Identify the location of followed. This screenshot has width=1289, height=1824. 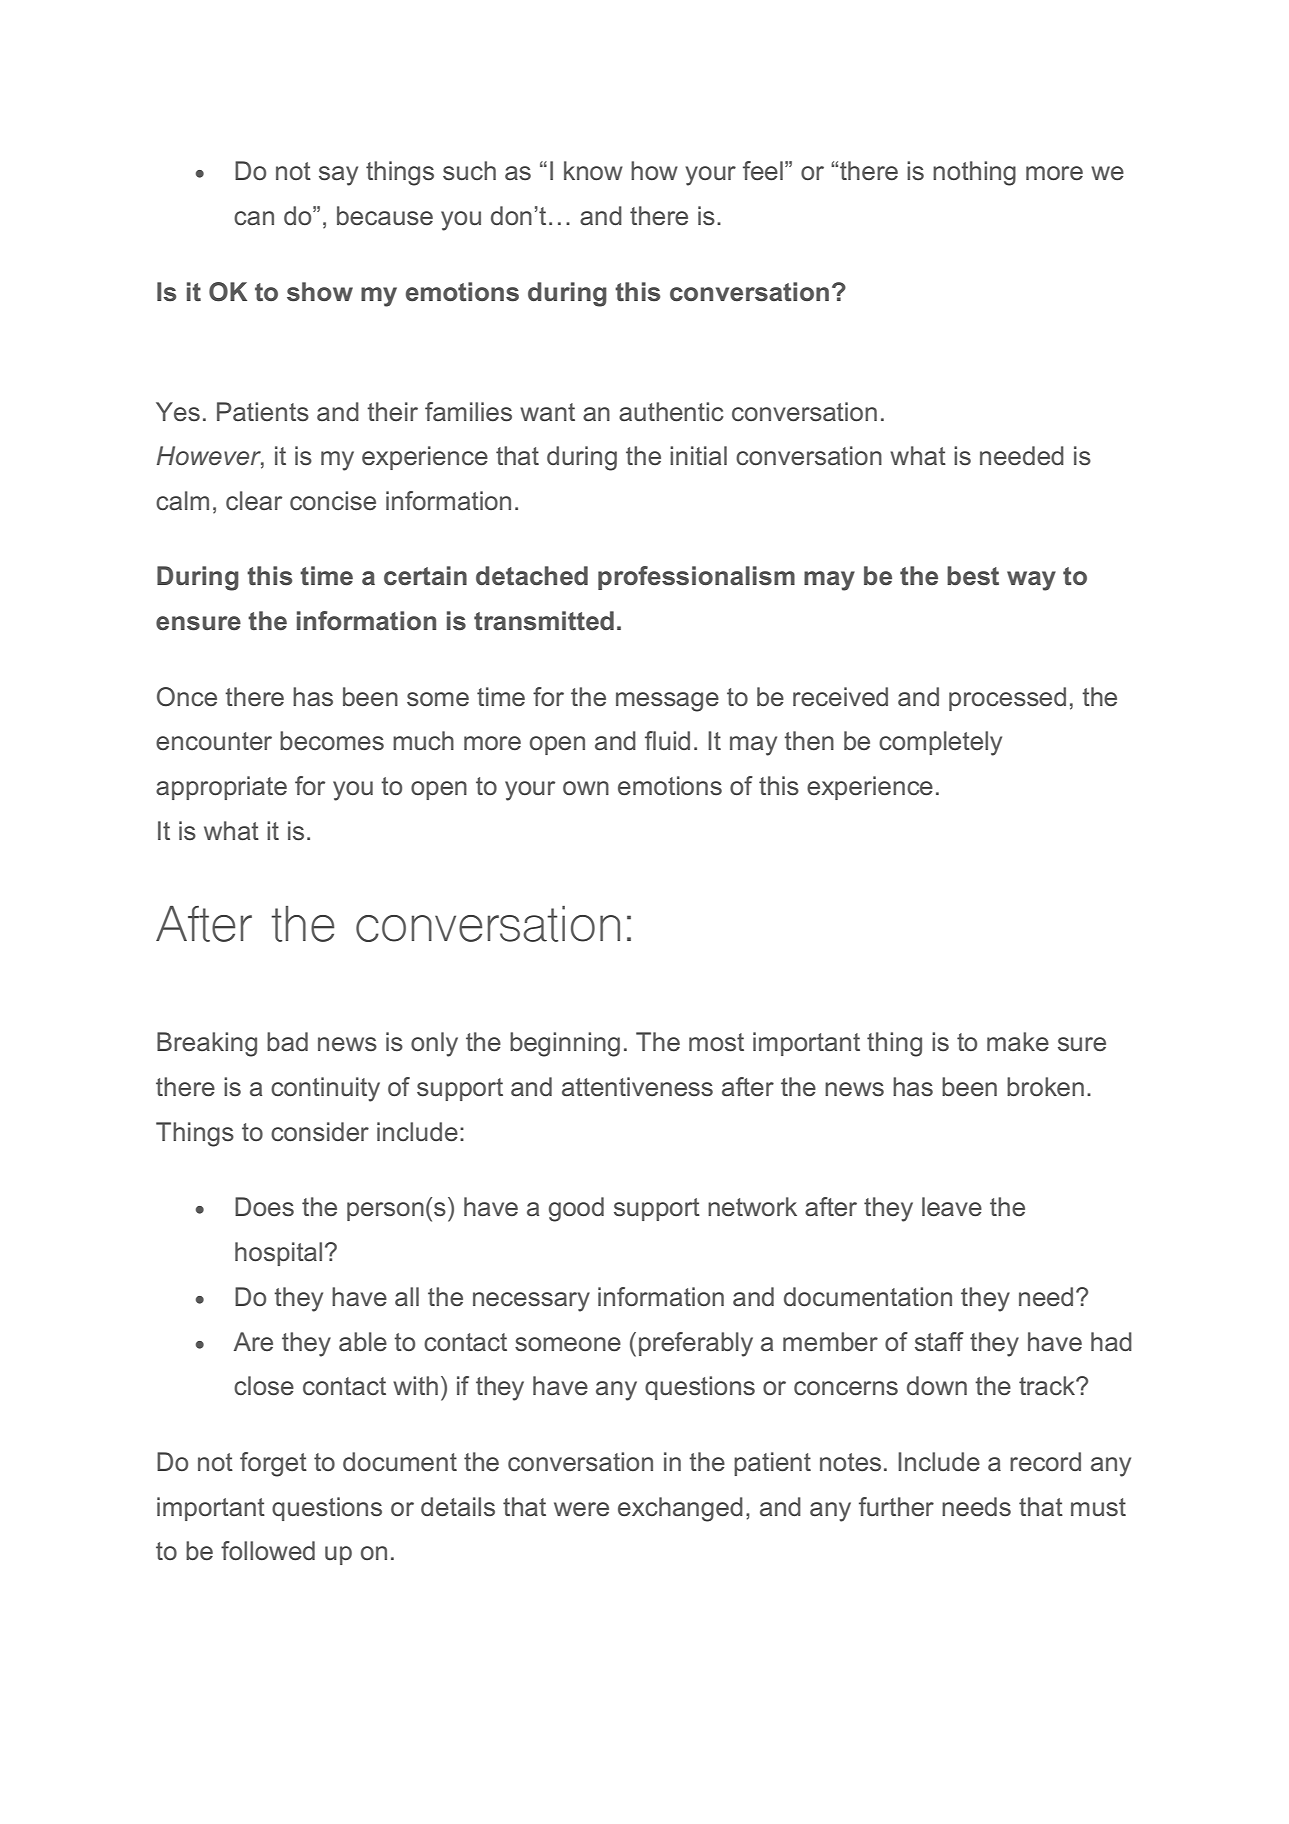
(268, 1551).
